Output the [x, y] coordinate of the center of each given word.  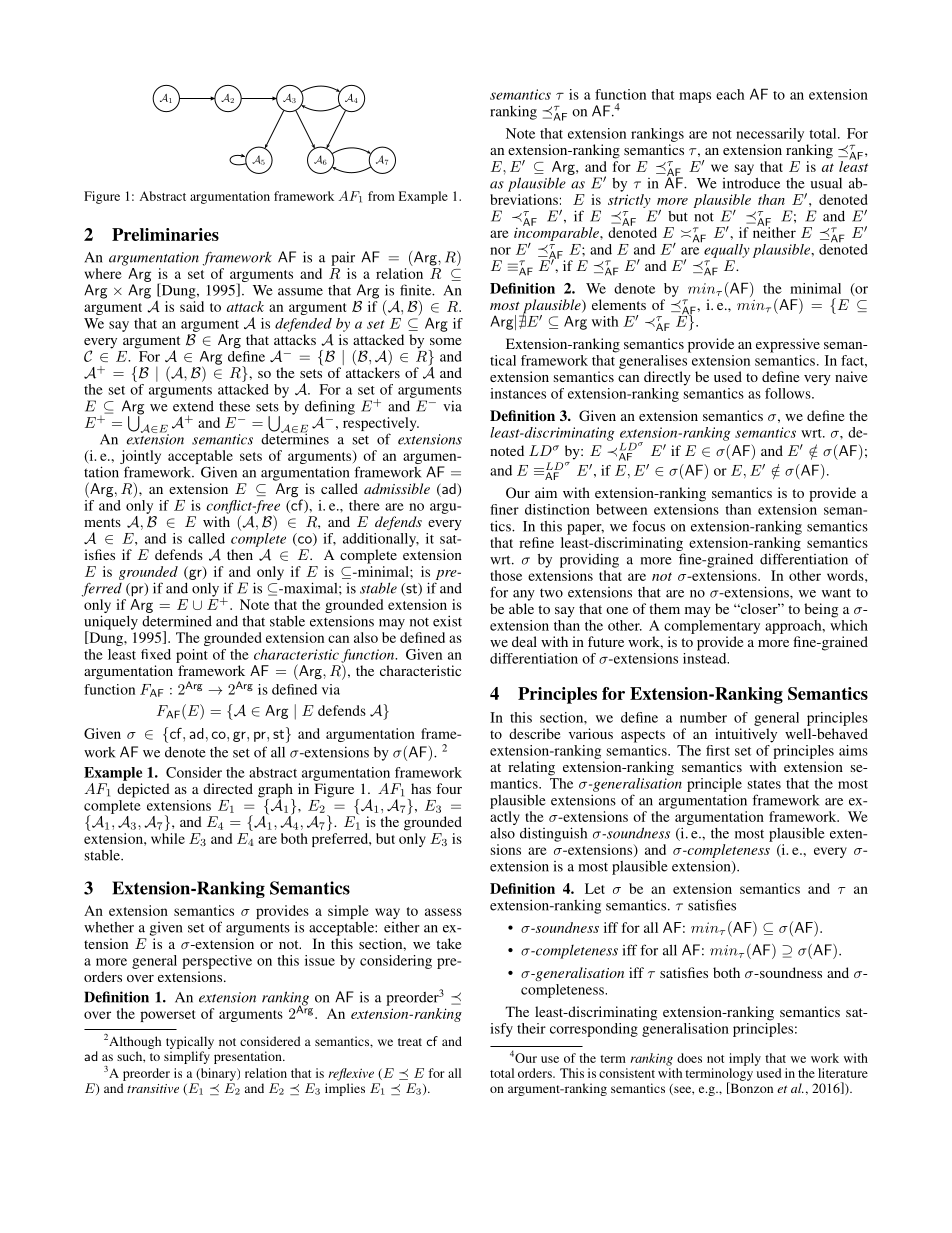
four [449, 788]
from [381, 196]
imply [745, 1059]
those [506, 575]
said [192, 306]
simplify [187, 1057]
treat [410, 1042]
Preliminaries [165, 234]
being [821, 610]
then [240, 554]
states [764, 784]
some [445, 341]
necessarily [770, 135]
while [168, 838]
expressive [788, 345]
